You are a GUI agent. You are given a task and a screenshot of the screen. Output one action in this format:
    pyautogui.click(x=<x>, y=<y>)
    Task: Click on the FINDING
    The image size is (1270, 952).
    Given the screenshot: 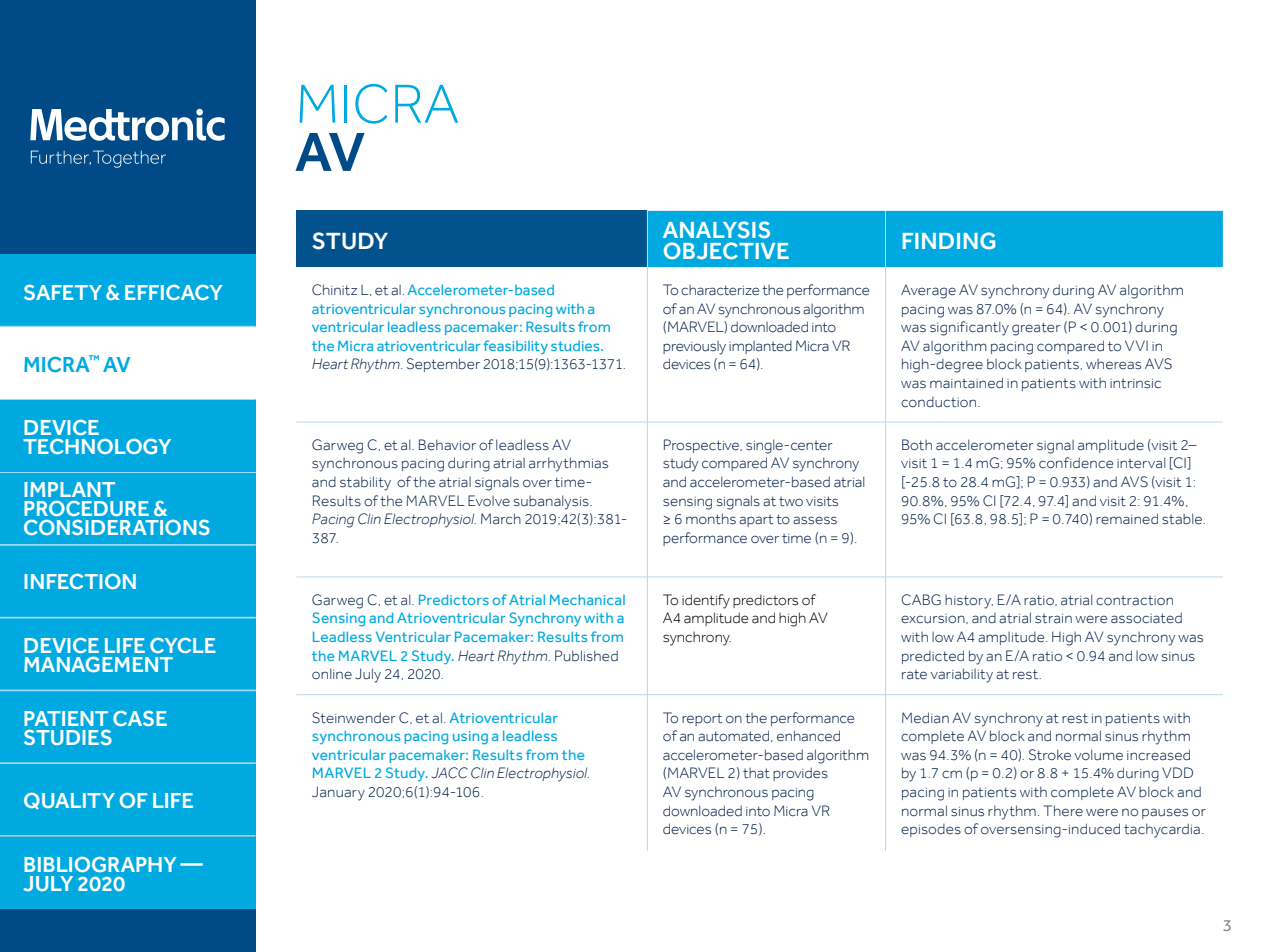 What is the action you would take?
    pyautogui.click(x=949, y=240)
